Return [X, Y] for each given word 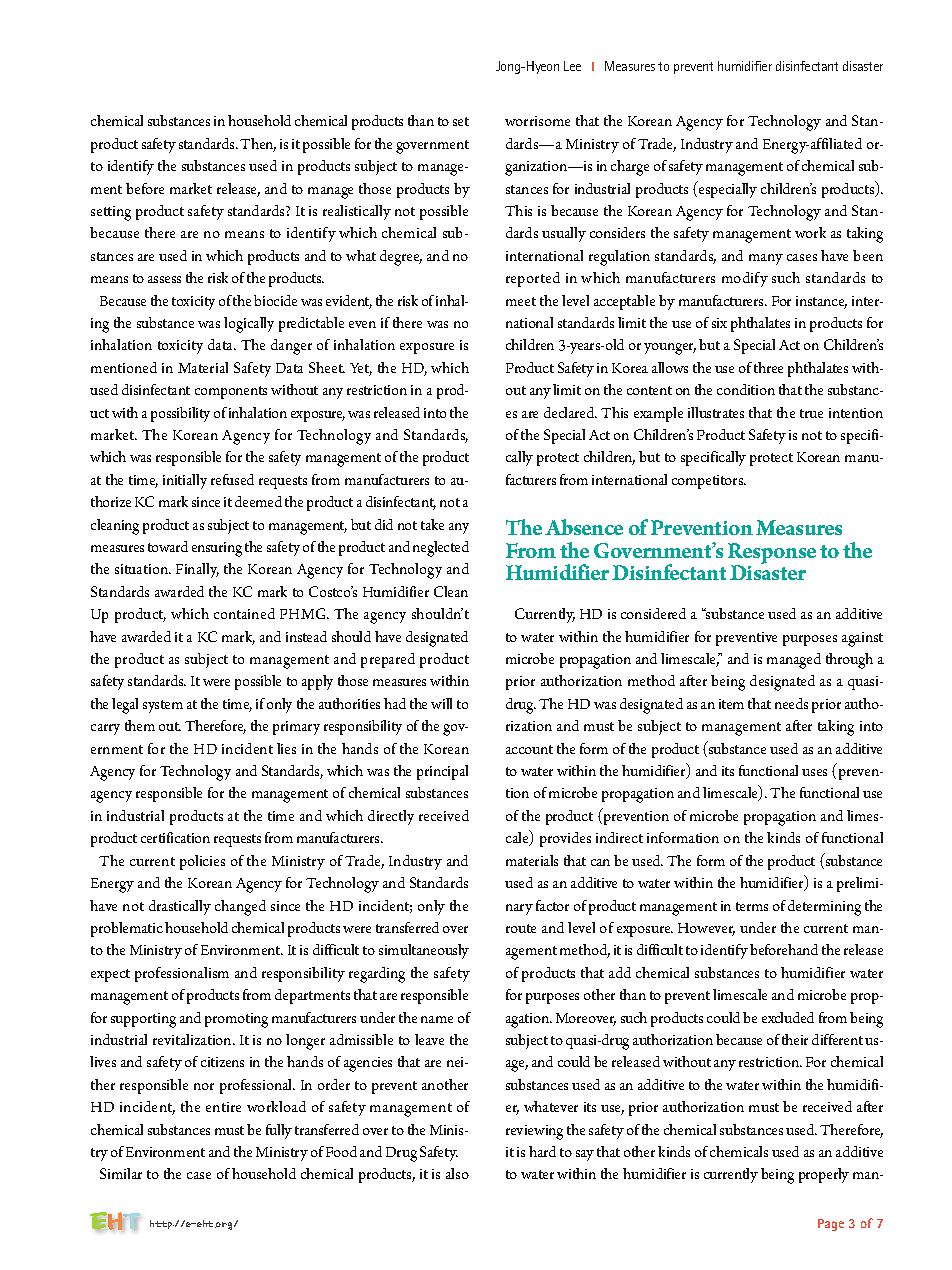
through [849, 661]
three [768, 367]
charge [630, 168]
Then [258, 145]
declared [570, 412]
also [457, 1173]
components [231, 392]
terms [752, 906]
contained [244, 613]
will [441, 703]
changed [240, 908]
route [521, 928]
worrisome [537, 121]
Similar [121, 1173]
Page [831, 1225]
